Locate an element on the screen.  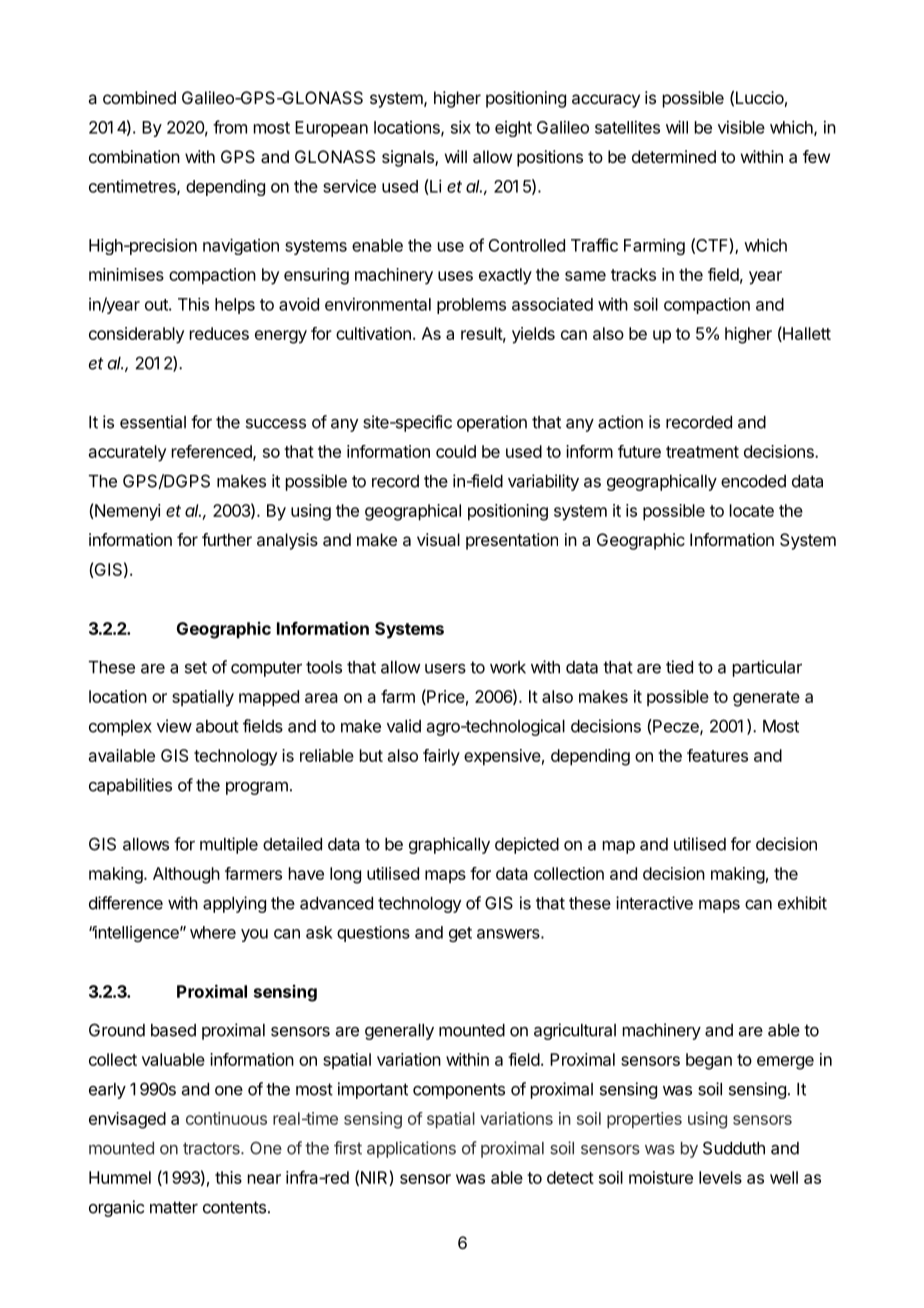
could is located at coordinates (456, 451).
